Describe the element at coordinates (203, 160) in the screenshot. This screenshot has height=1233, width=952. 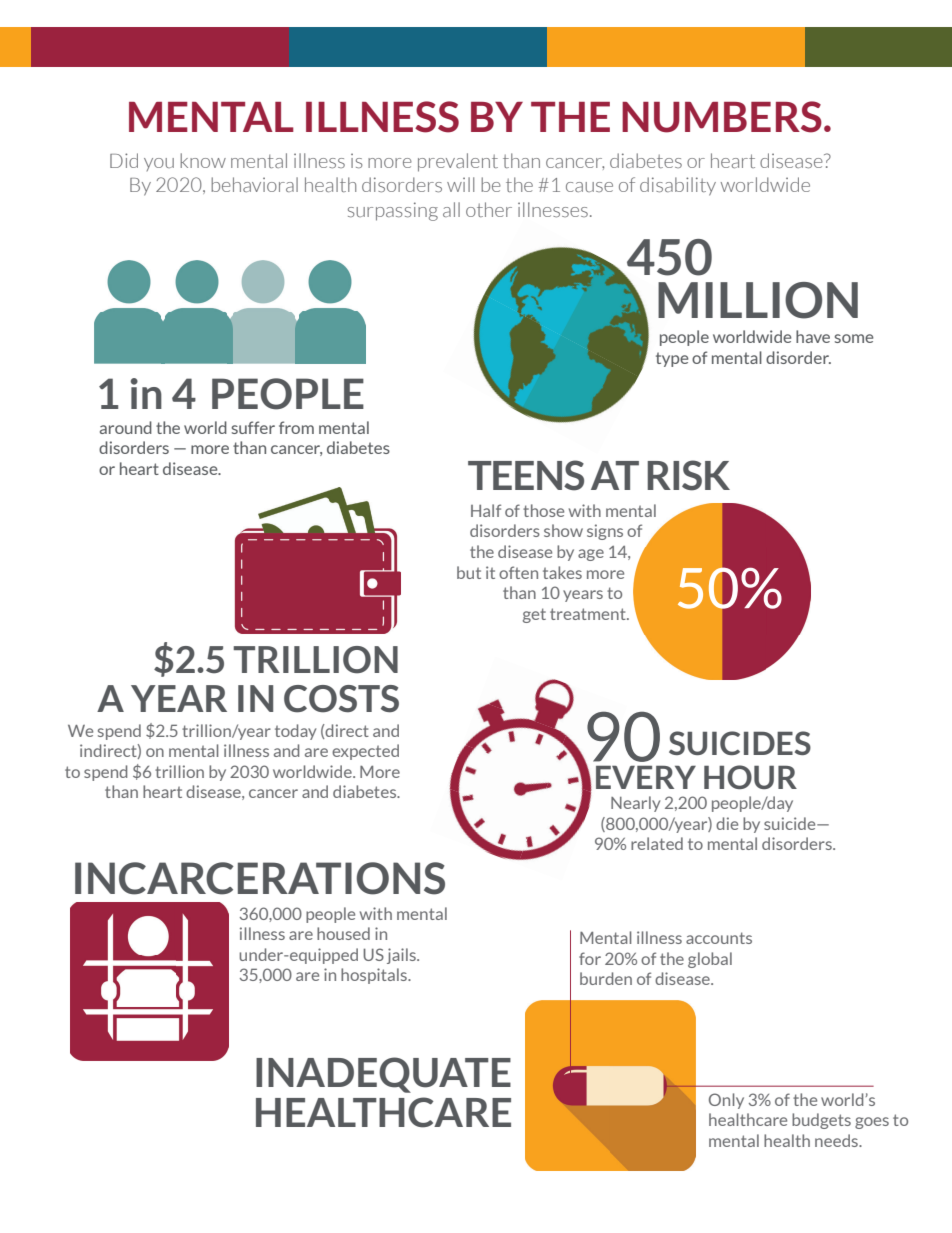
I see `know` at that location.
